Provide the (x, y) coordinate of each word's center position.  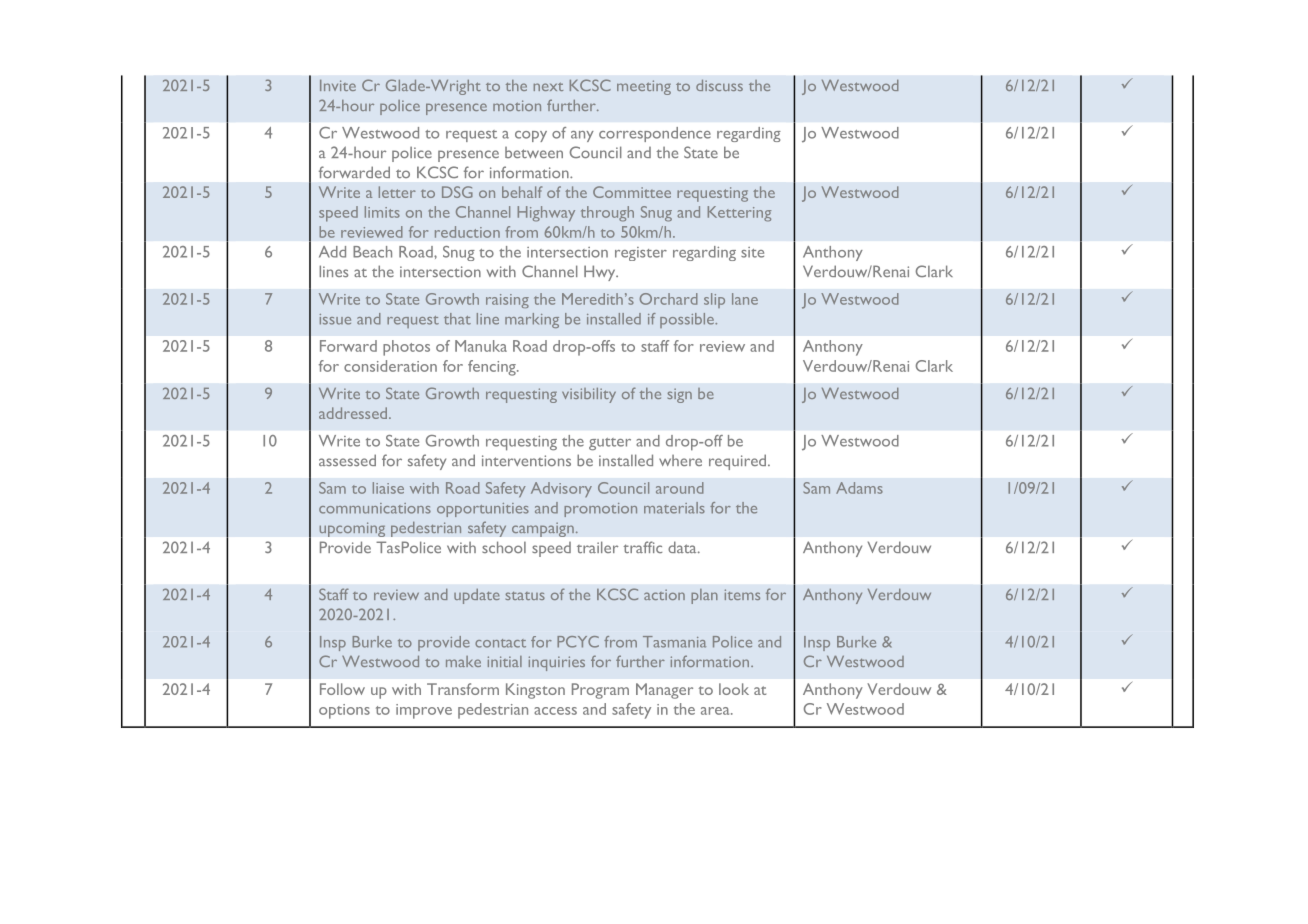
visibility (589, 395)
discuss (719, 85)
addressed (354, 413)
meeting (644, 87)
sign (680, 395)
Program (600, 691)
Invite (338, 85)
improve (424, 711)
